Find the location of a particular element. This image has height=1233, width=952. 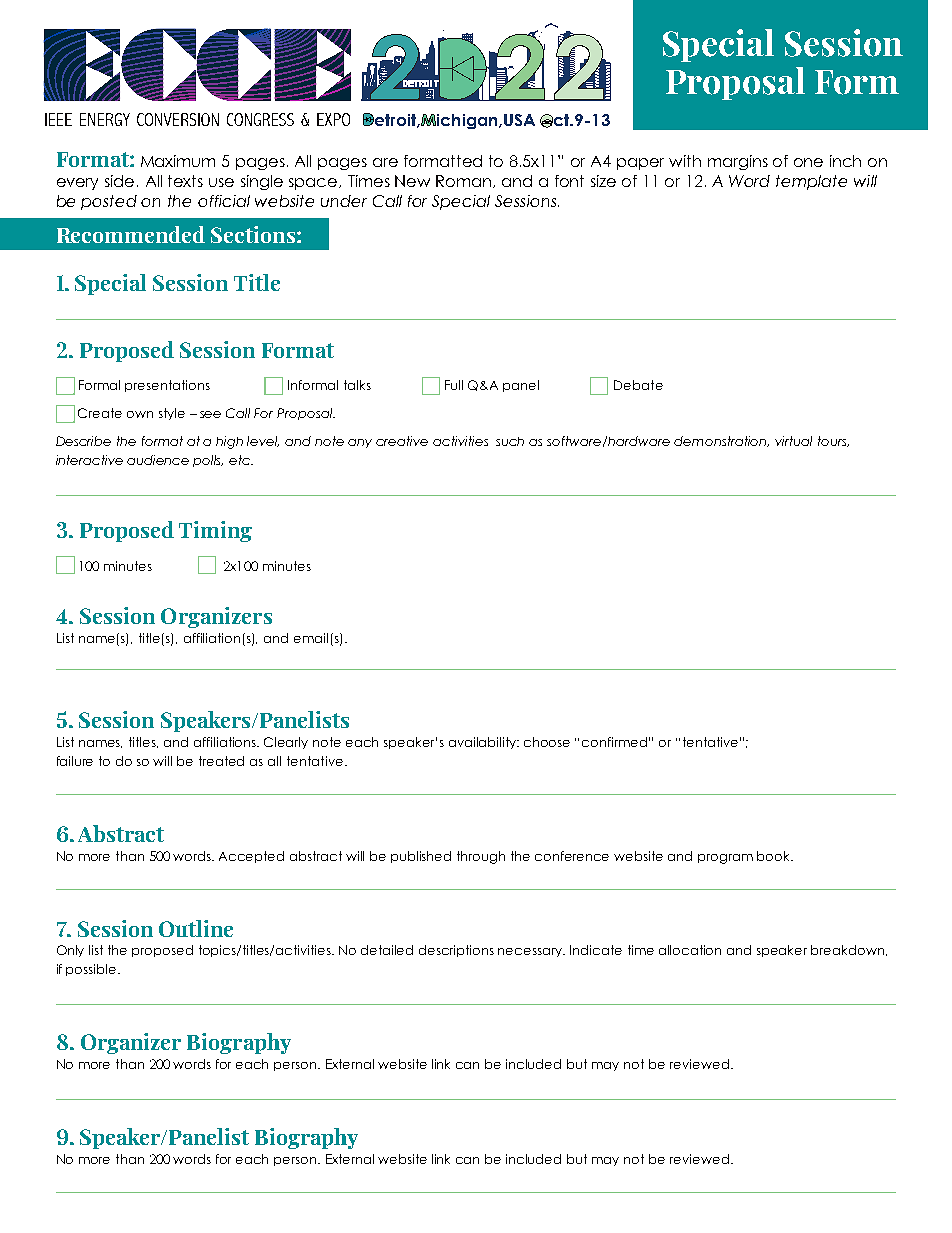

margins is located at coordinates (738, 162).
